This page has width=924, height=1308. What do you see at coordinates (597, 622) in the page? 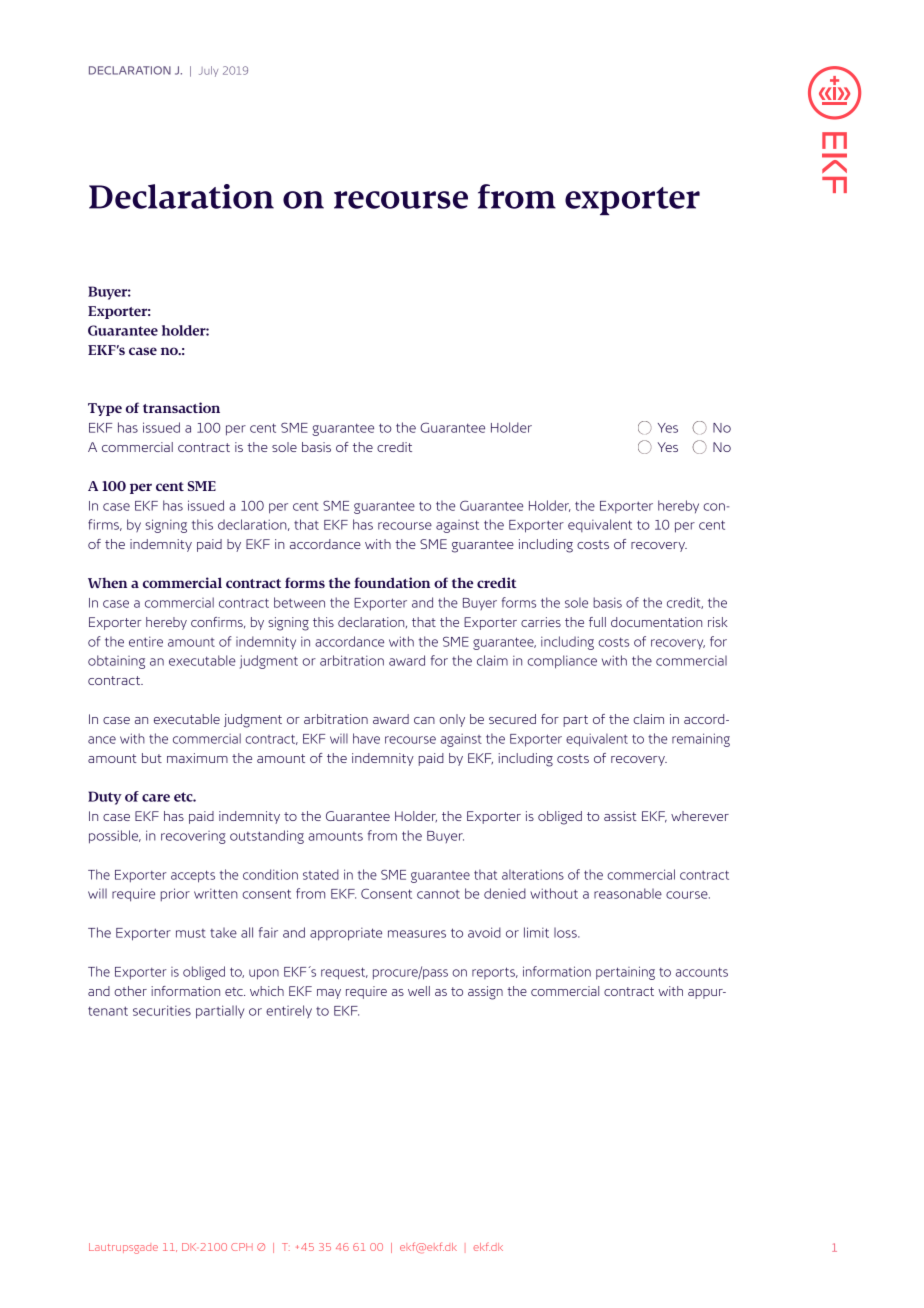
I see `full` at bounding box center [597, 622].
